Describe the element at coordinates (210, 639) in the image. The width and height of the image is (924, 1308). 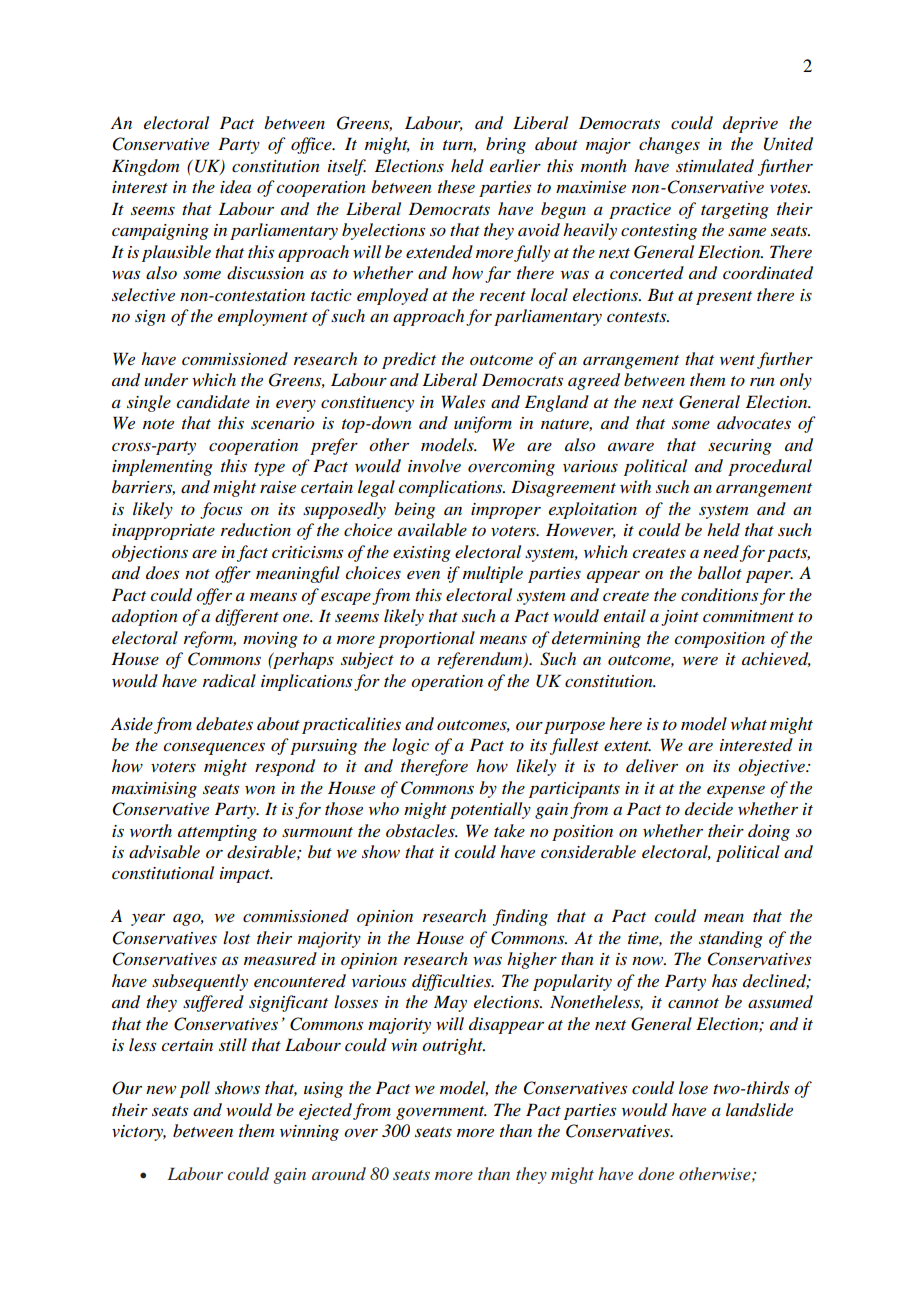
I see `reform` at that location.
